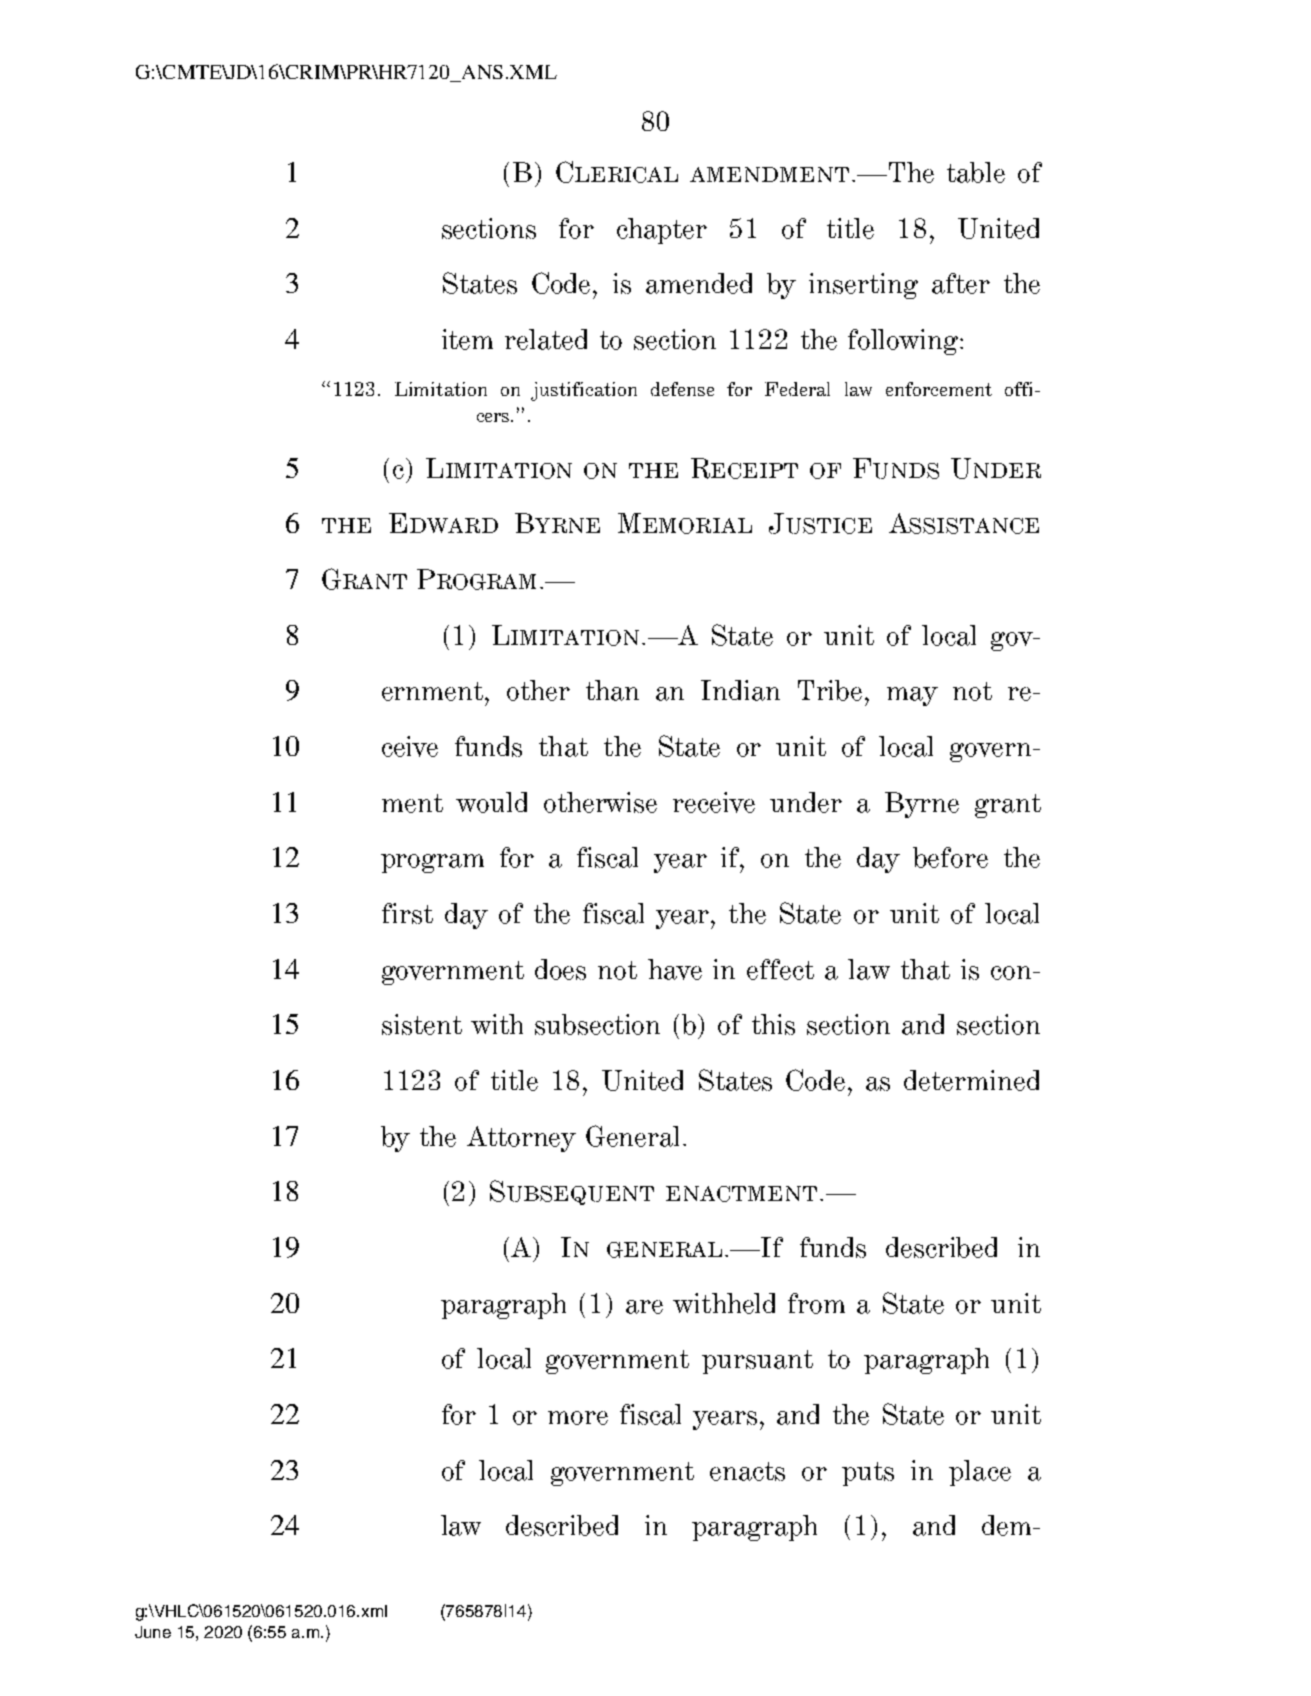  I want to click on does, so click(560, 969).
